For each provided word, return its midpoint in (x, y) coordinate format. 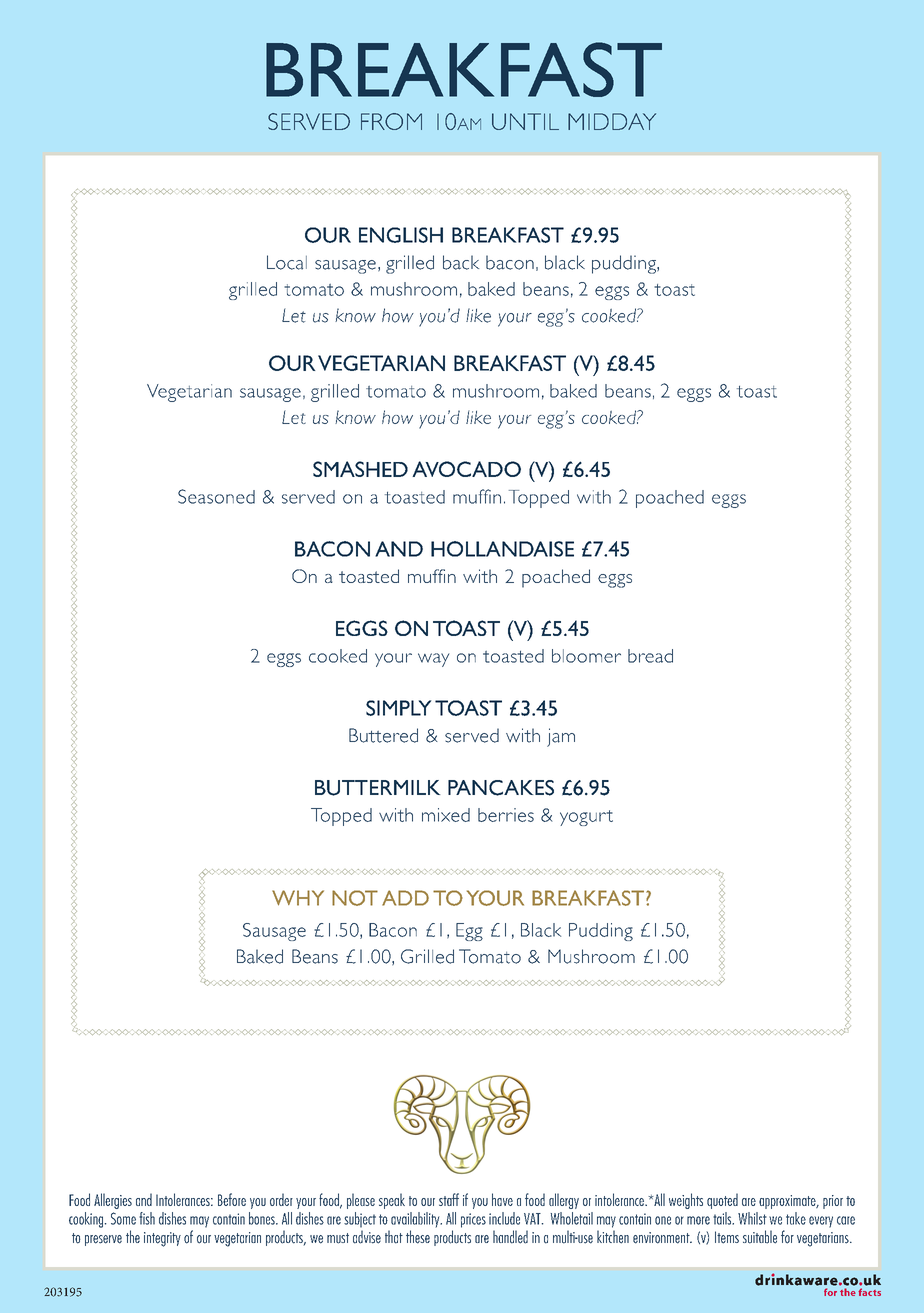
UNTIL (525, 121)
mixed (446, 815)
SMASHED (360, 469)
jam (561, 737)
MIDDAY (612, 121)
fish (147, 1218)
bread (650, 656)
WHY (298, 898)
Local (287, 262)
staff (449, 1199)
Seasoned (216, 496)
